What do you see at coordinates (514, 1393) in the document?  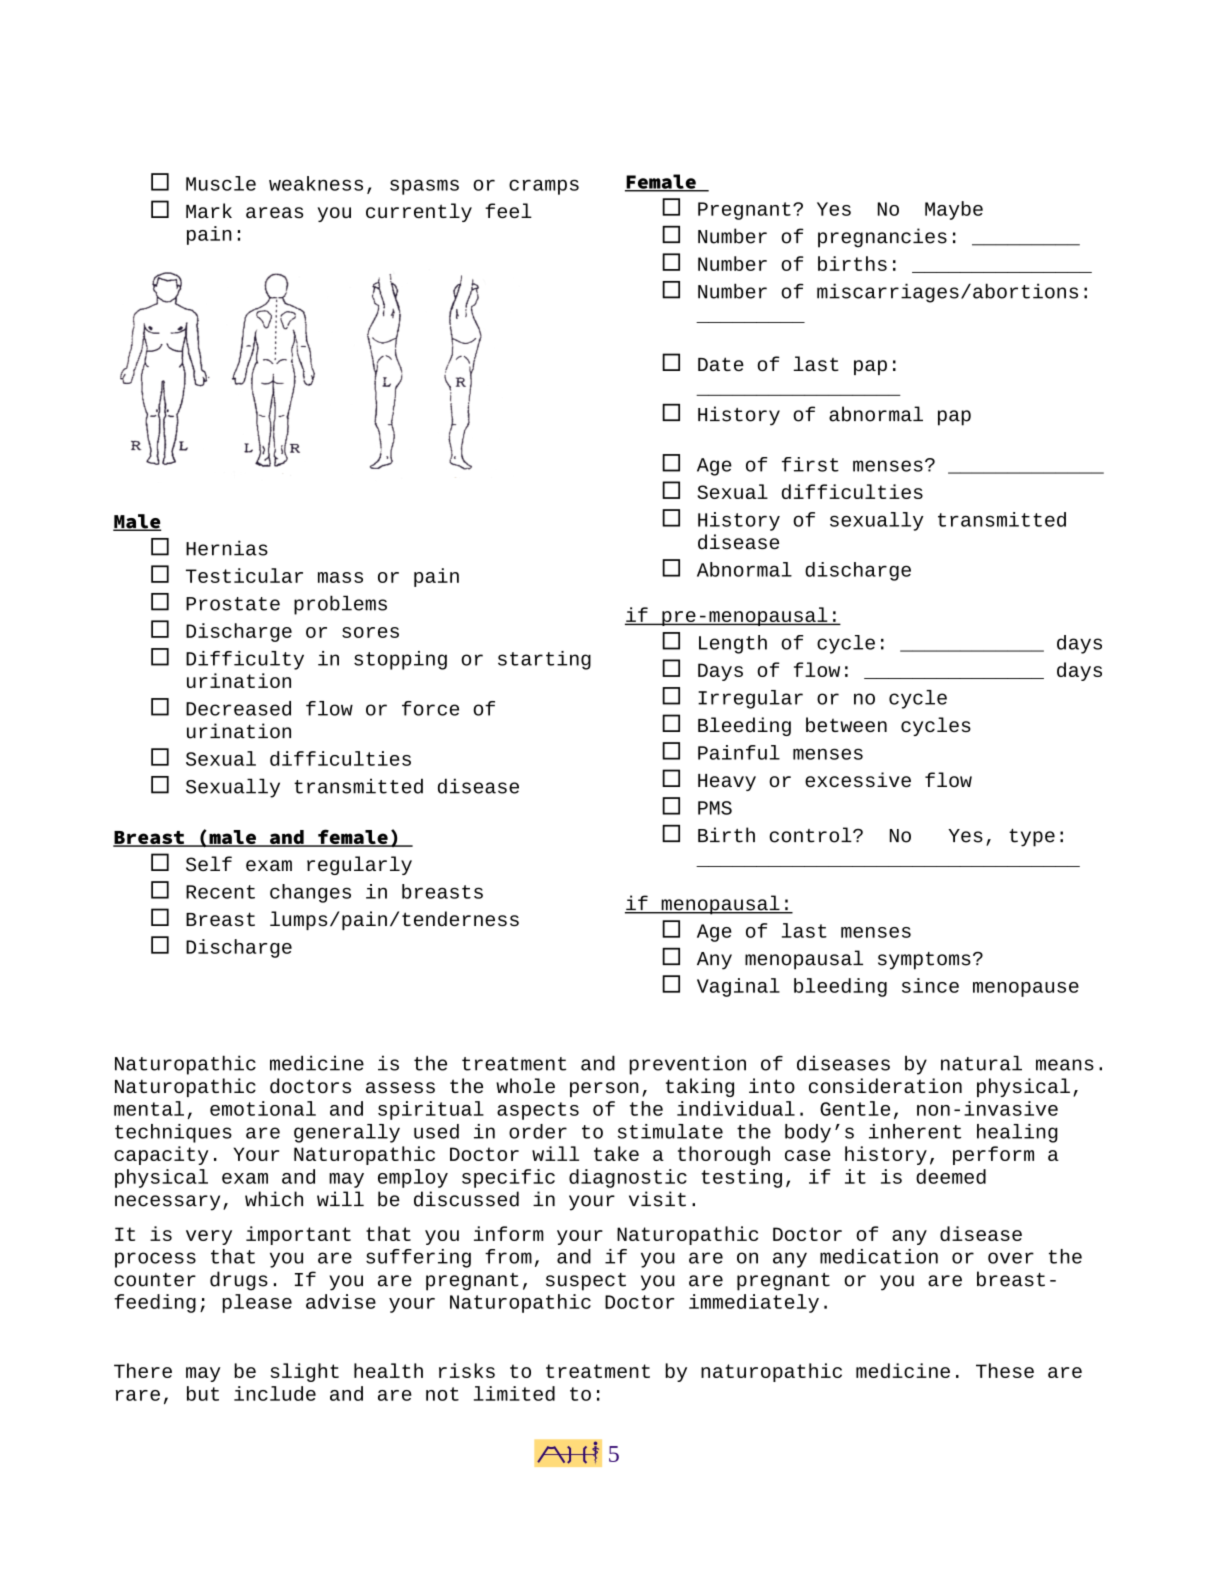 I see `limited` at bounding box center [514, 1393].
